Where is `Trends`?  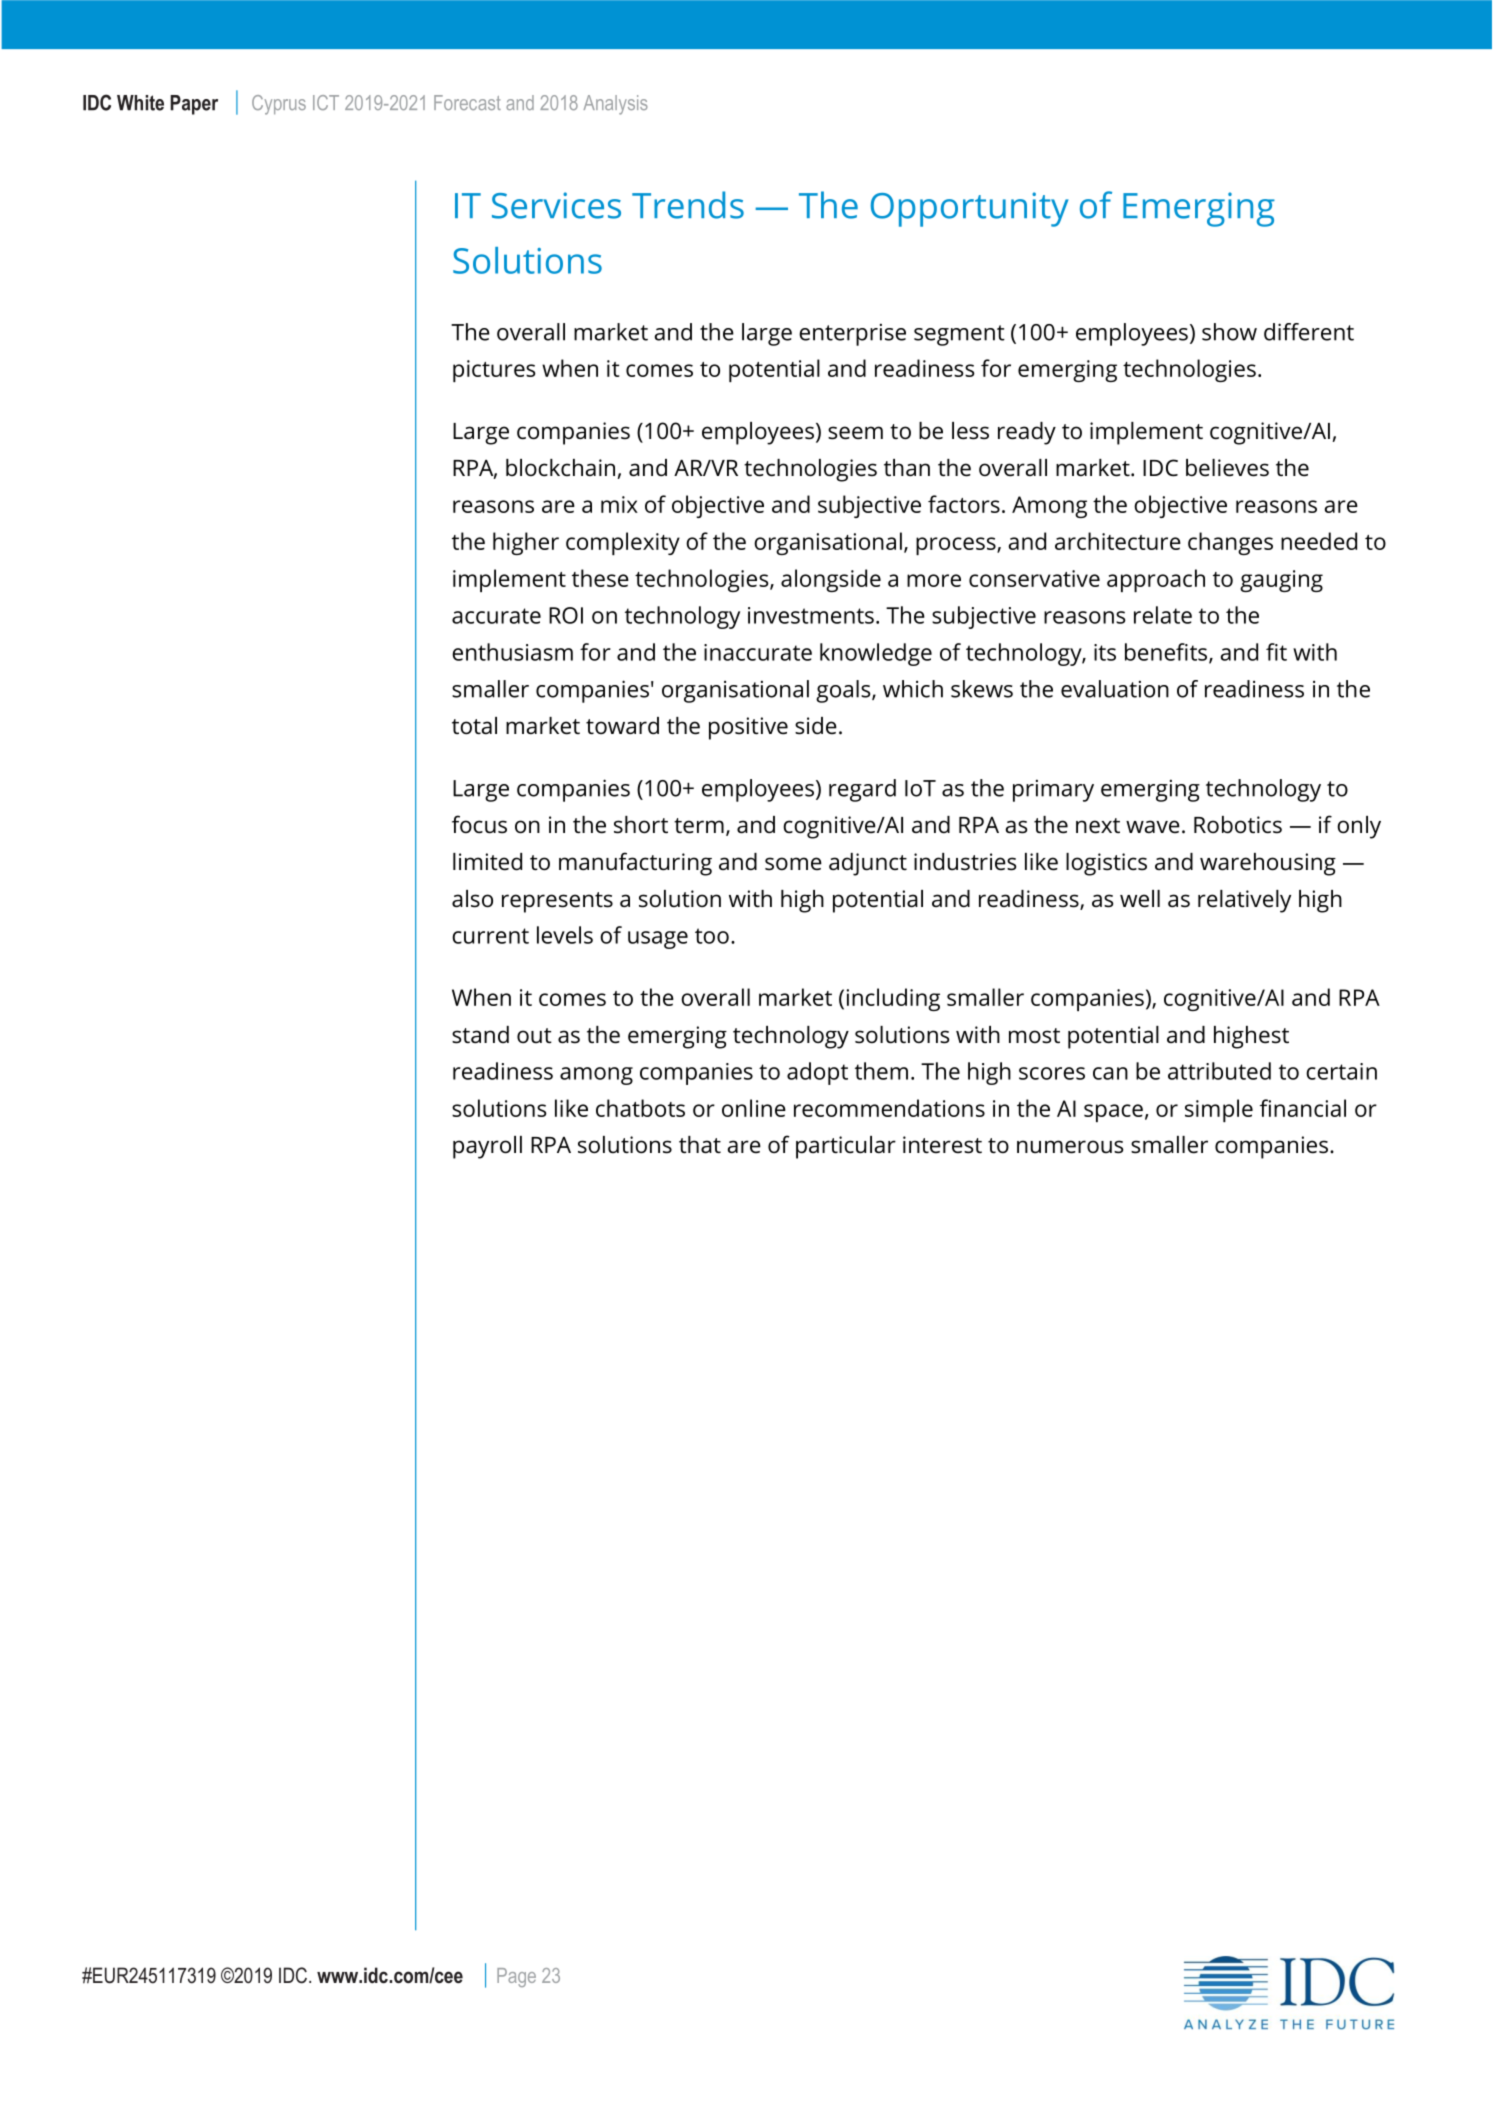 Trends is located at coordinates (688, 205).
